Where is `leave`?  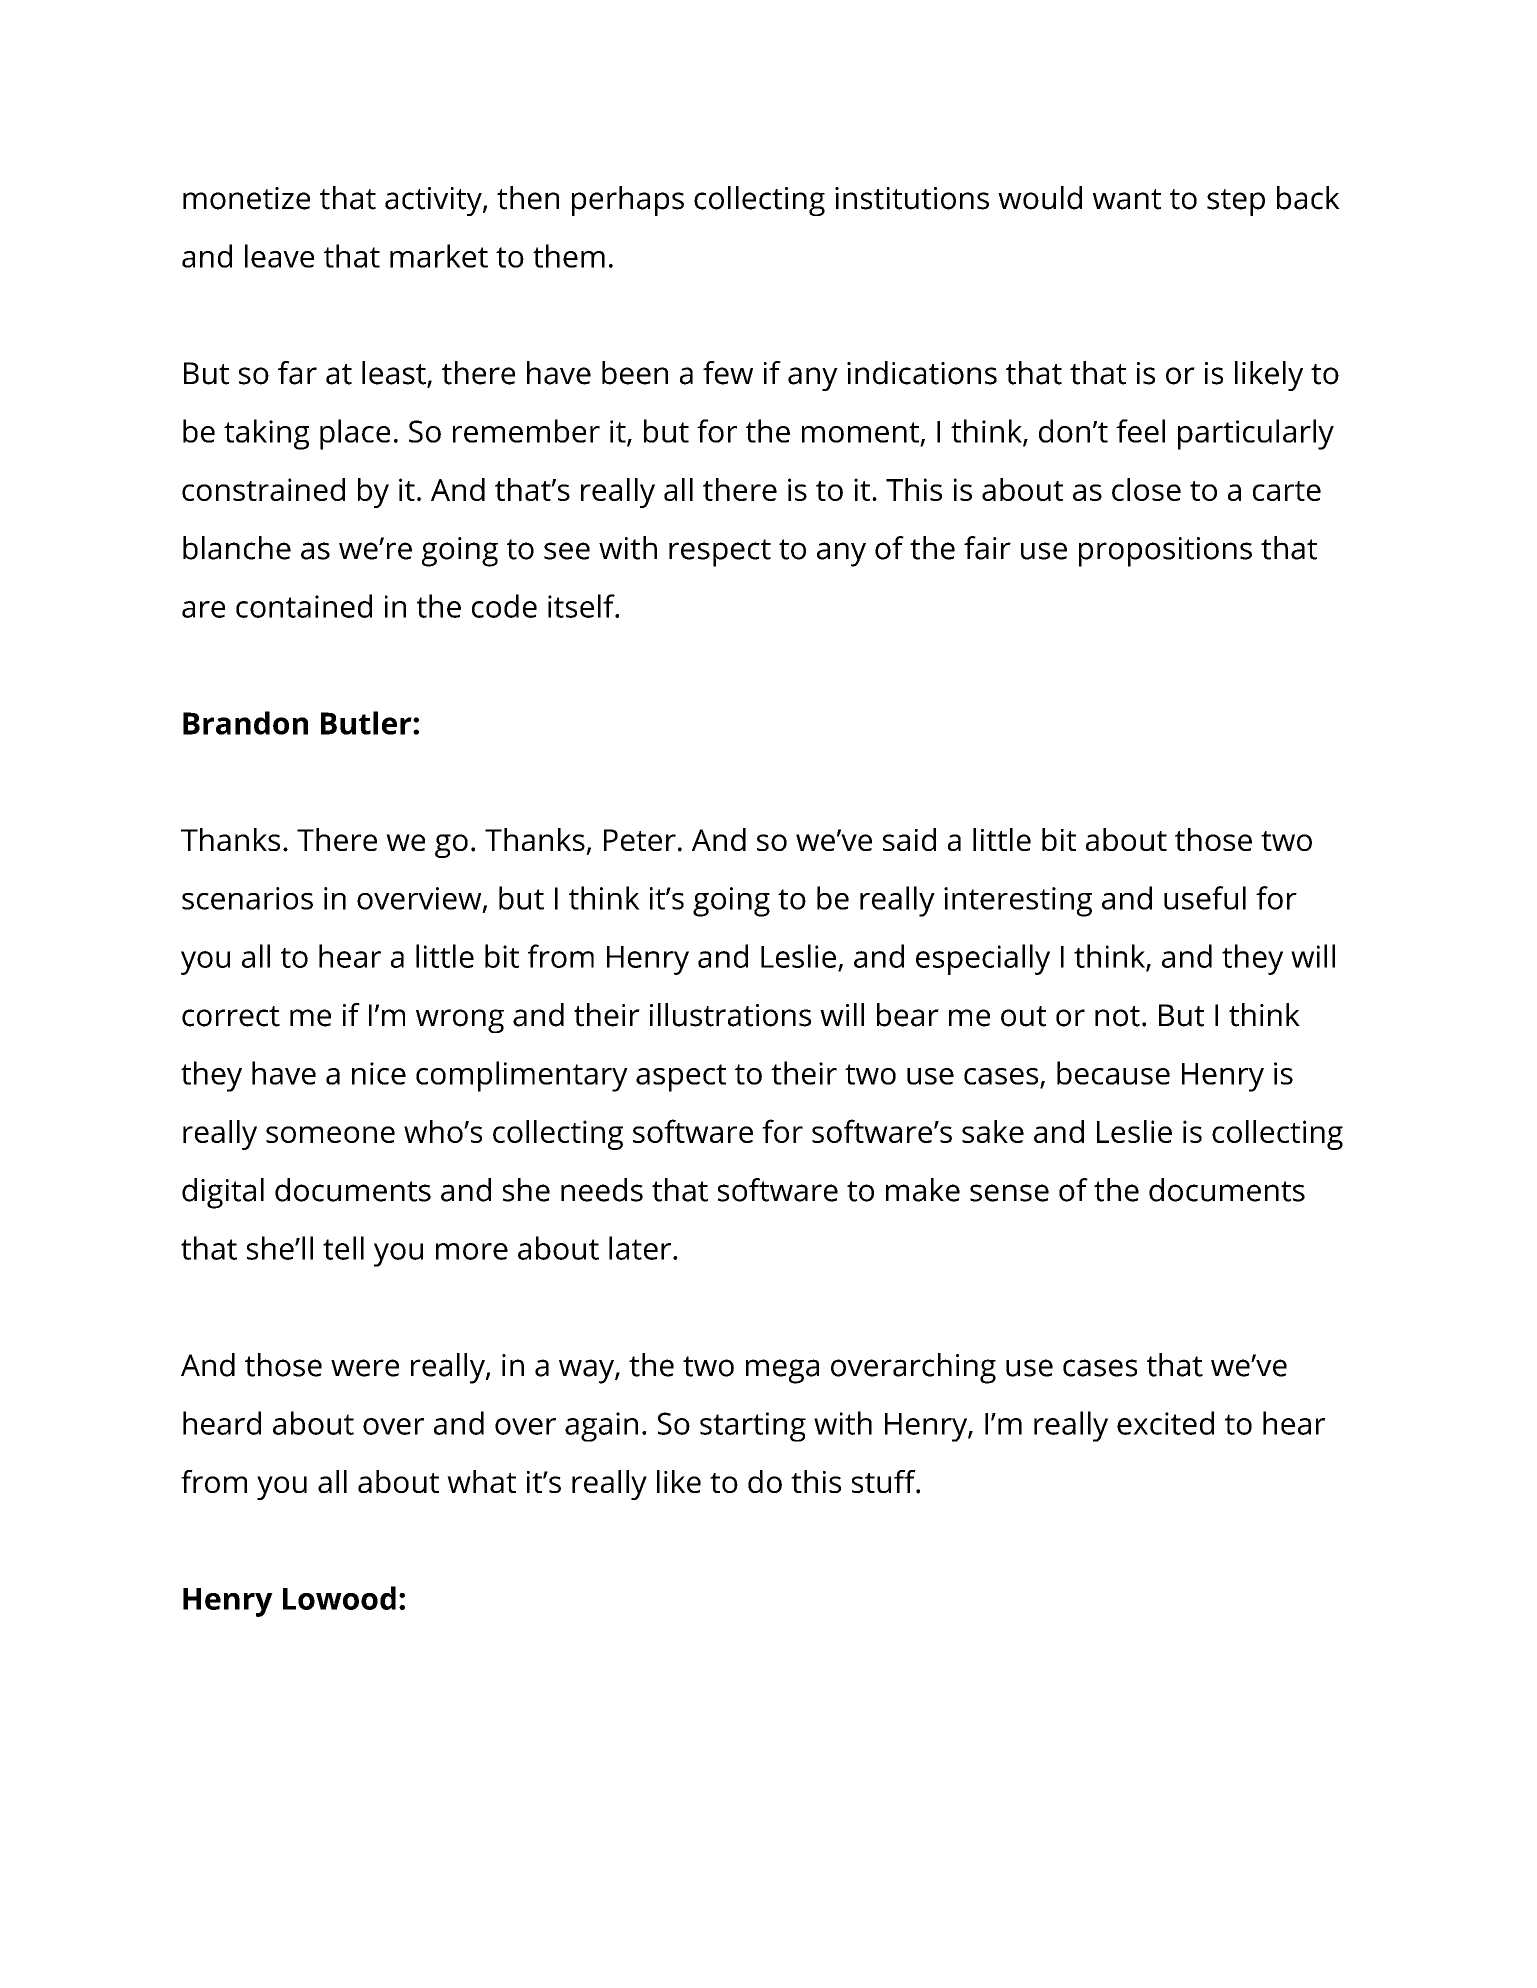 leave is located at coordinates (279, 256).
